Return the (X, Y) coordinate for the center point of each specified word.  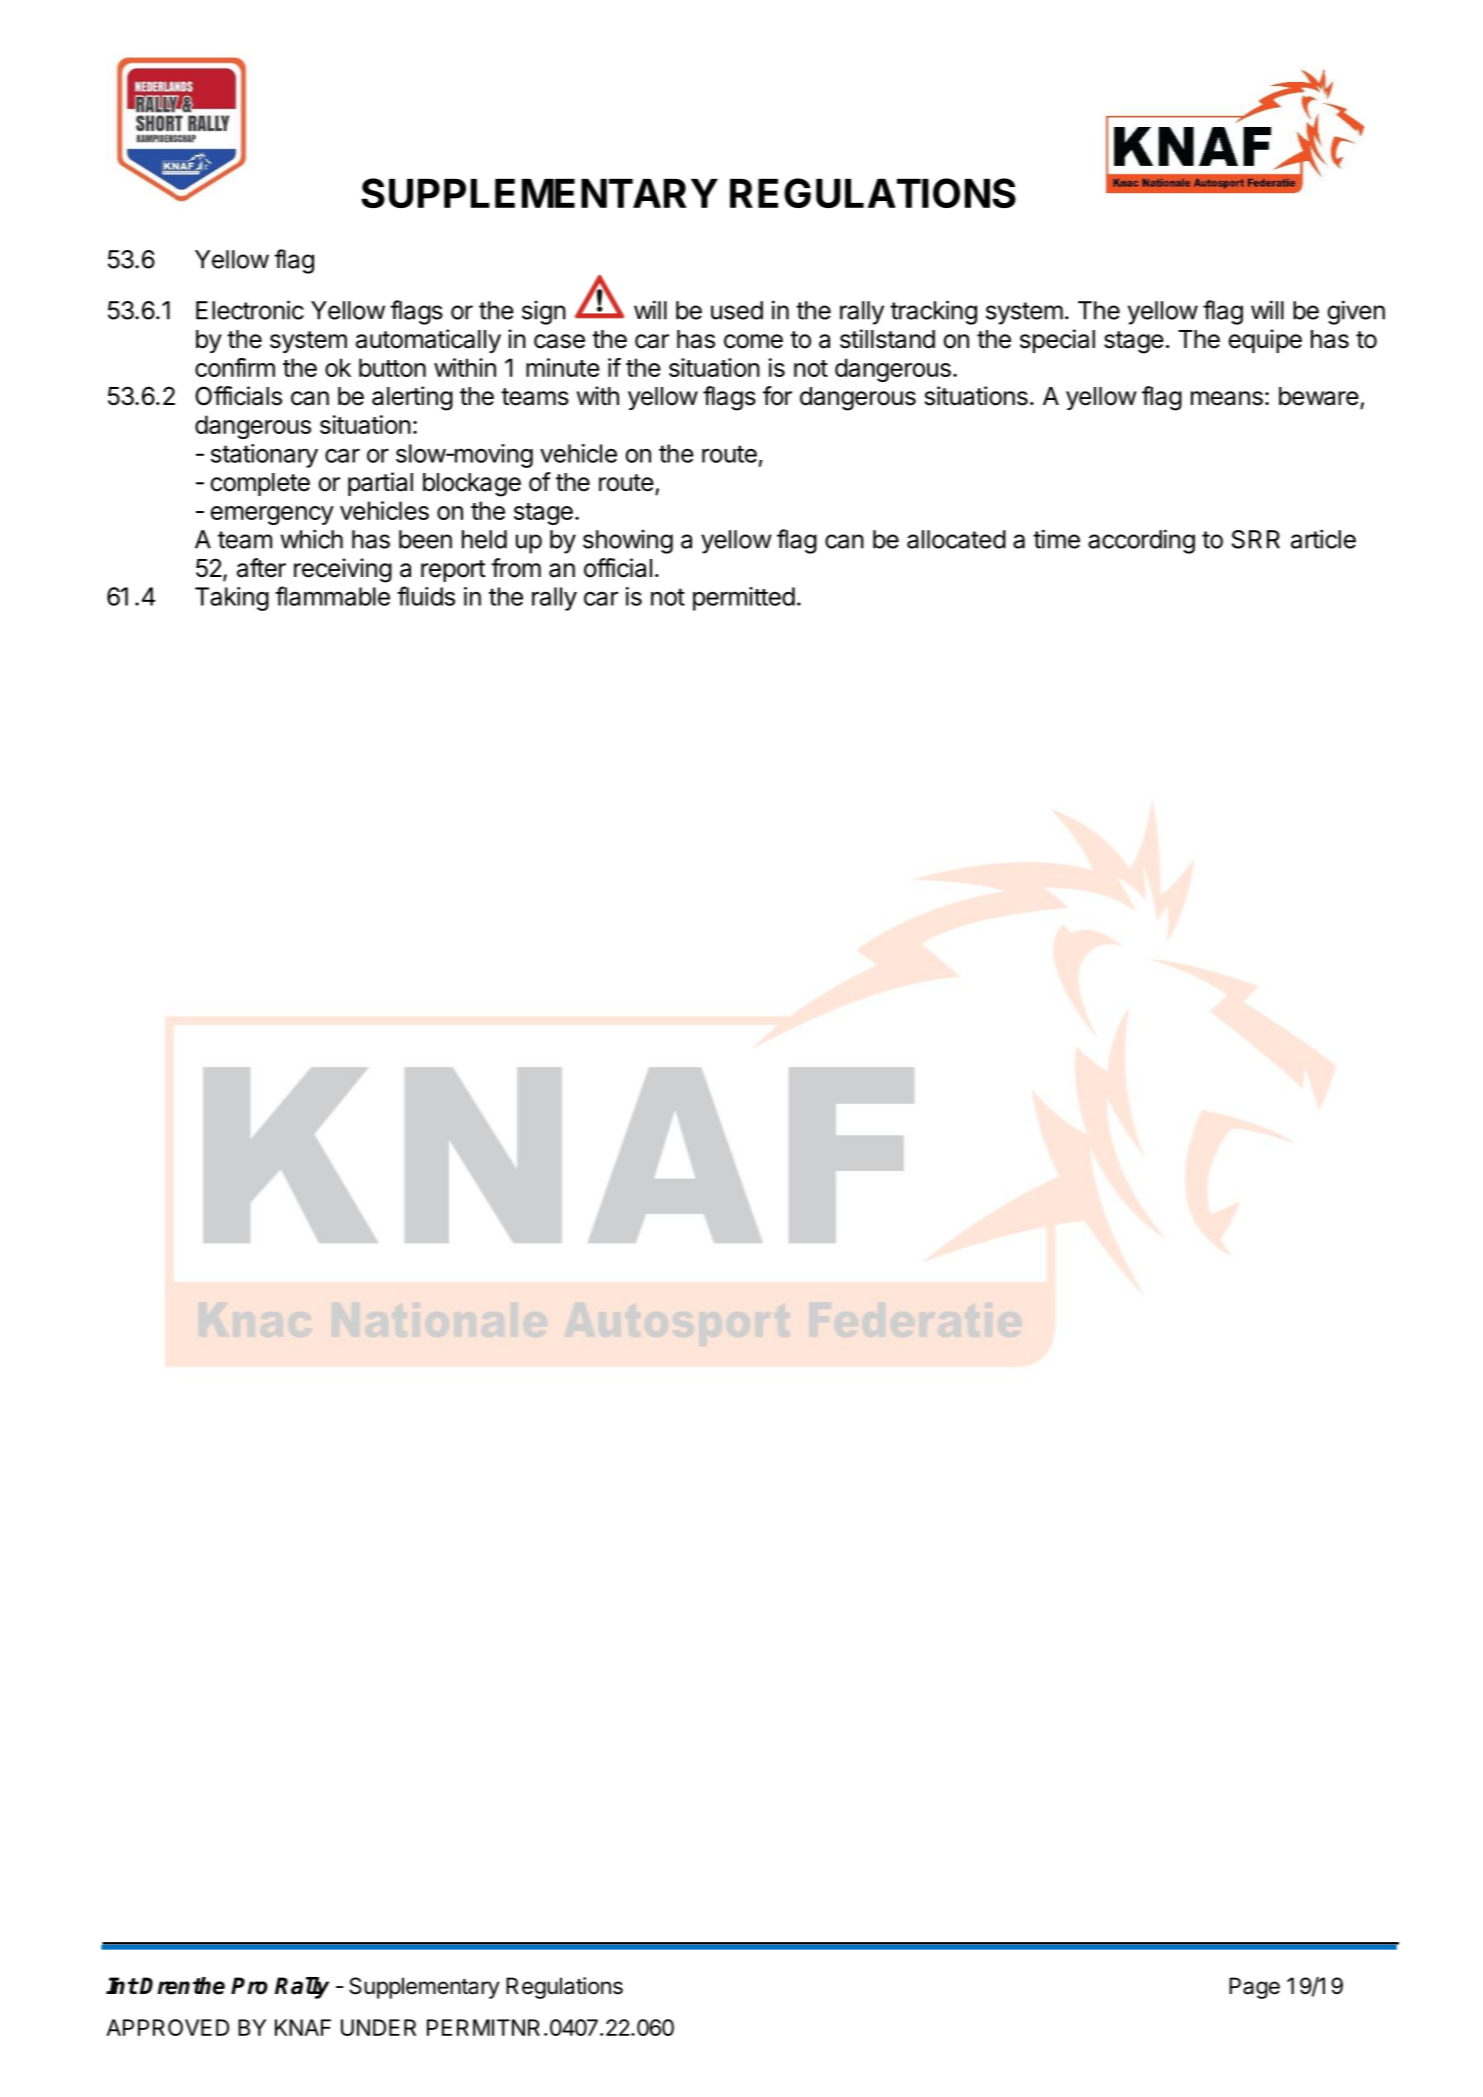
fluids (426, 596)
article (1323, 539)
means (1227, 398)
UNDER (378, 2027)
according (1141, 541)
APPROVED (167, 2027)
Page (1254, 1988)
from (516, 568)
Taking (232, 599)
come (753, 341)
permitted (744, 599)
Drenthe (182, 1986)
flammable (332, 596)
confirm (235, 367)
